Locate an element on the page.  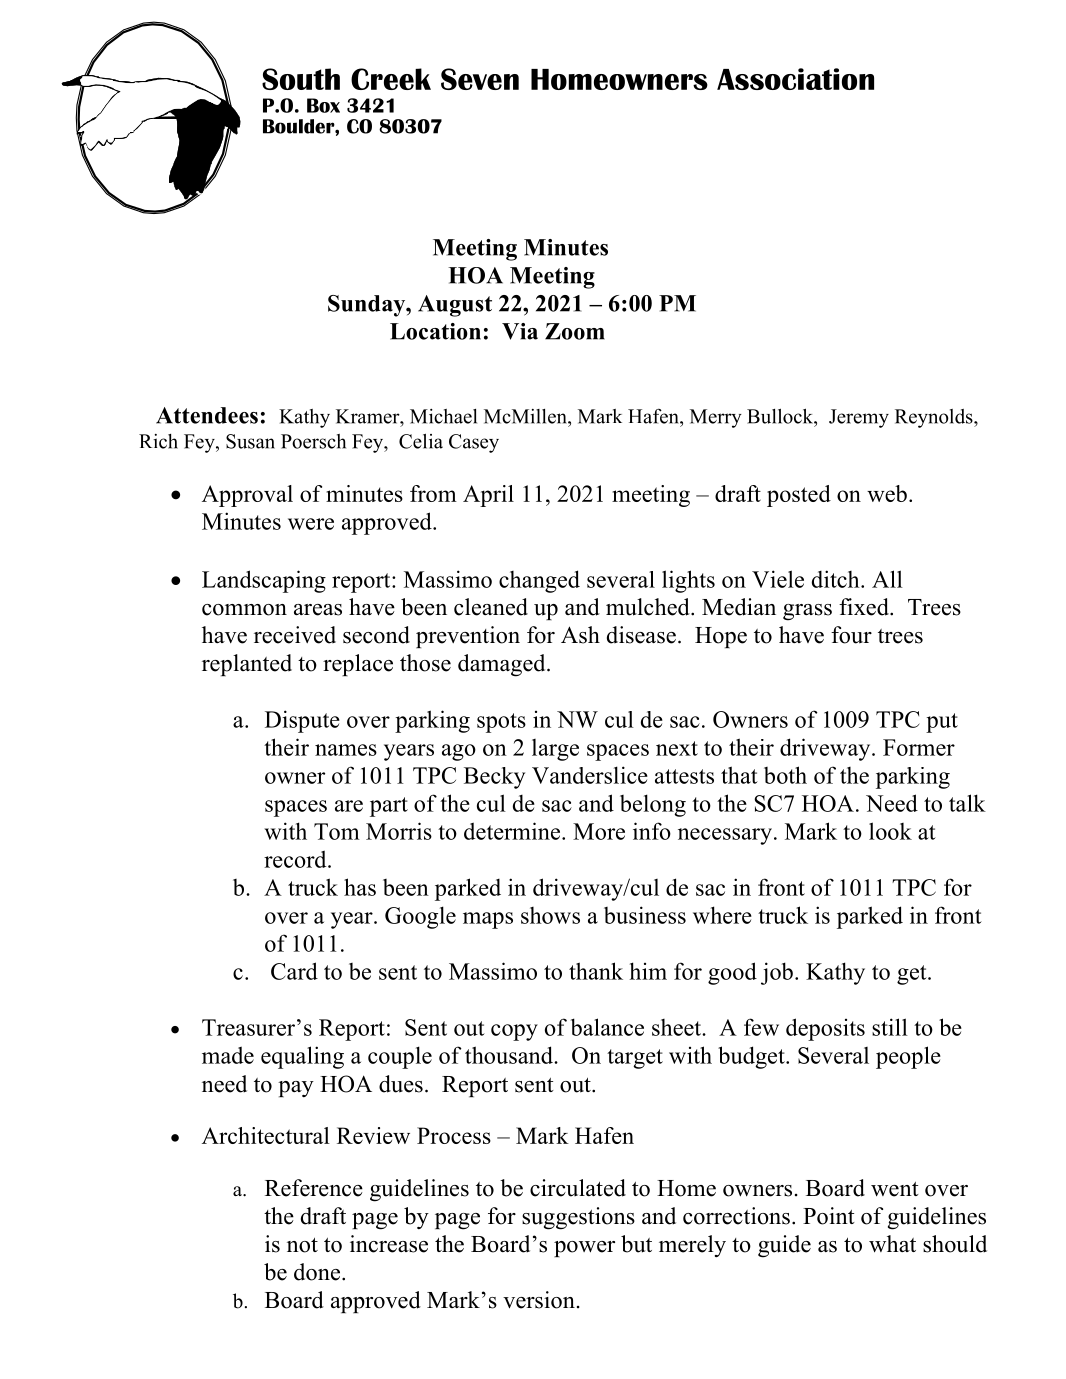
power is located at coordinates (584, 1249).
